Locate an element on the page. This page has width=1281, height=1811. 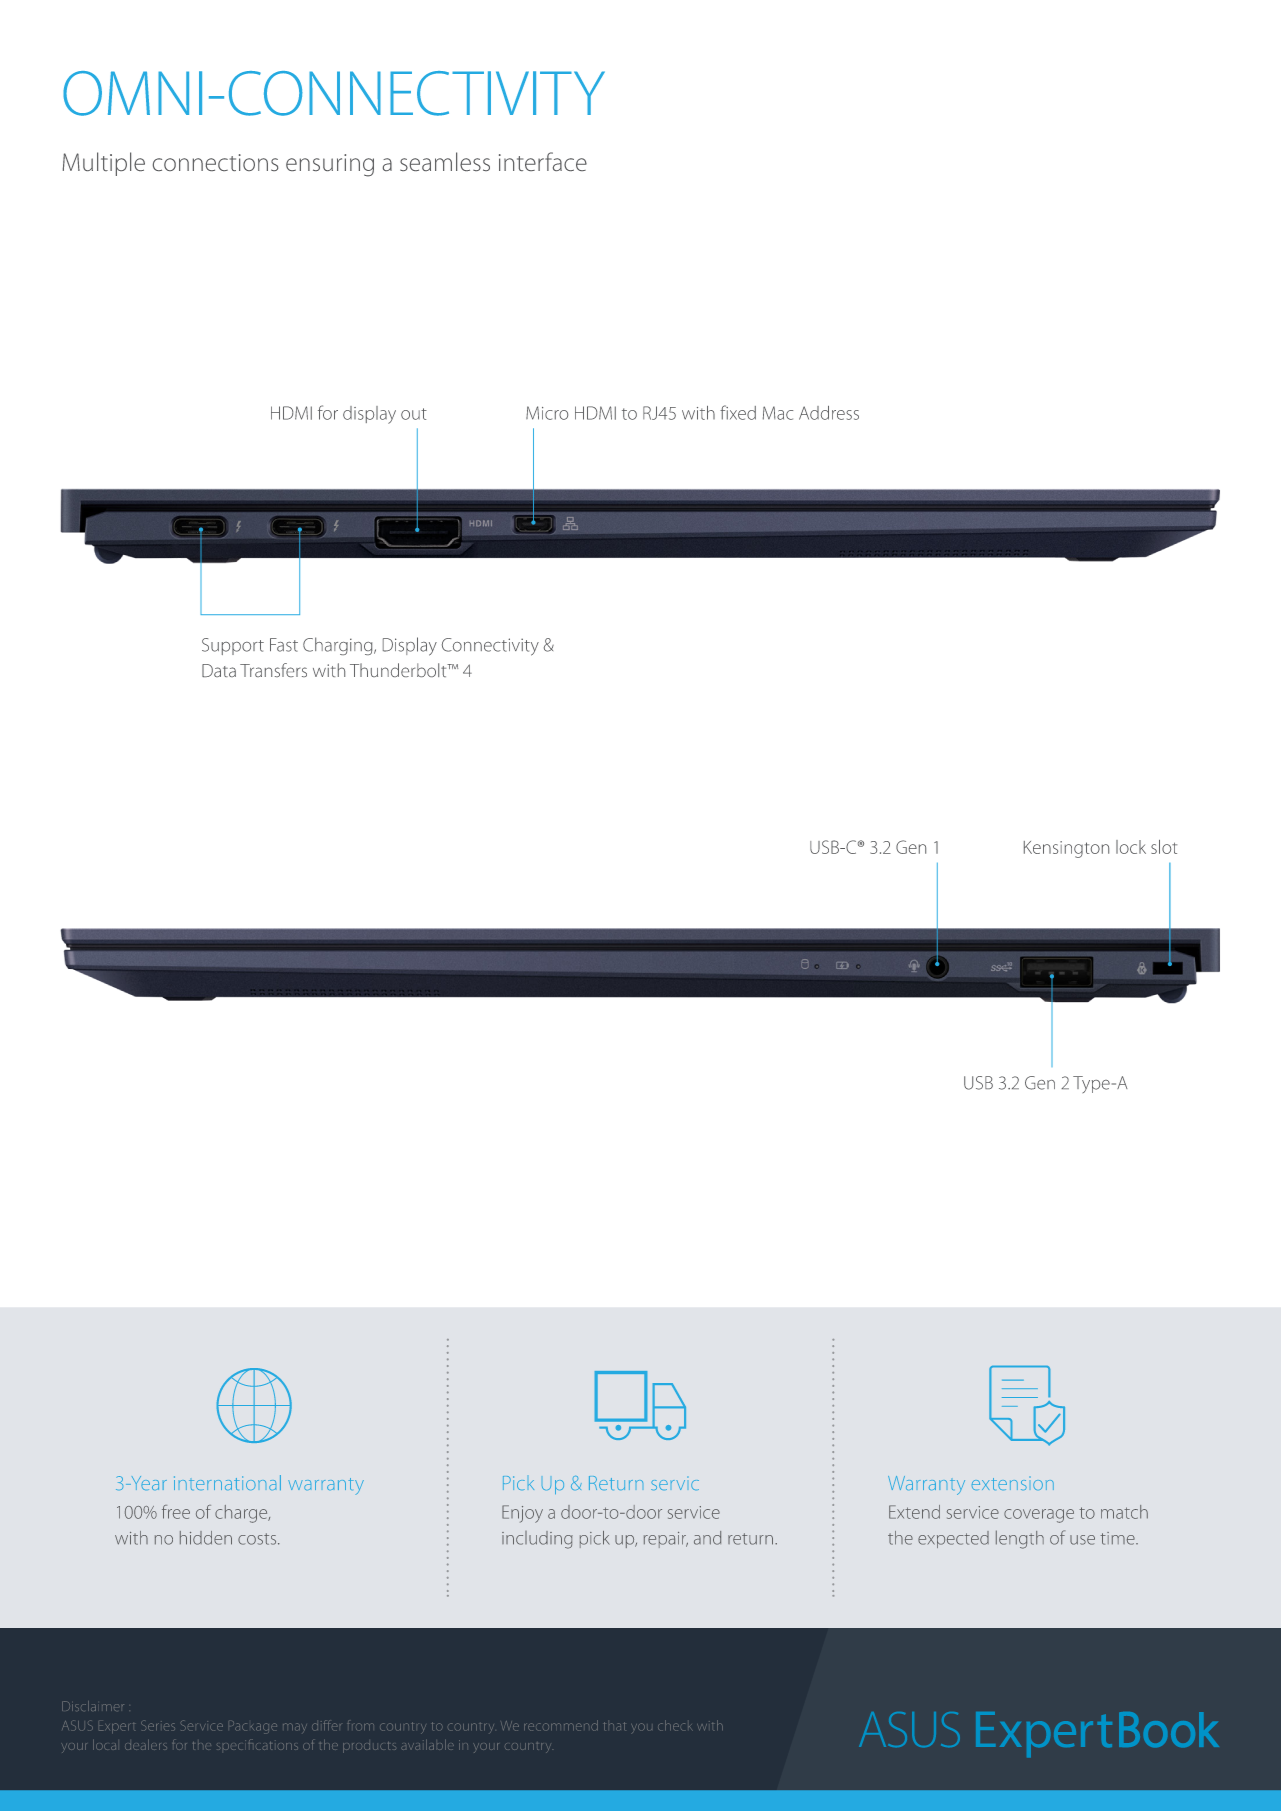
interface is located at coordinates (543, 161).
